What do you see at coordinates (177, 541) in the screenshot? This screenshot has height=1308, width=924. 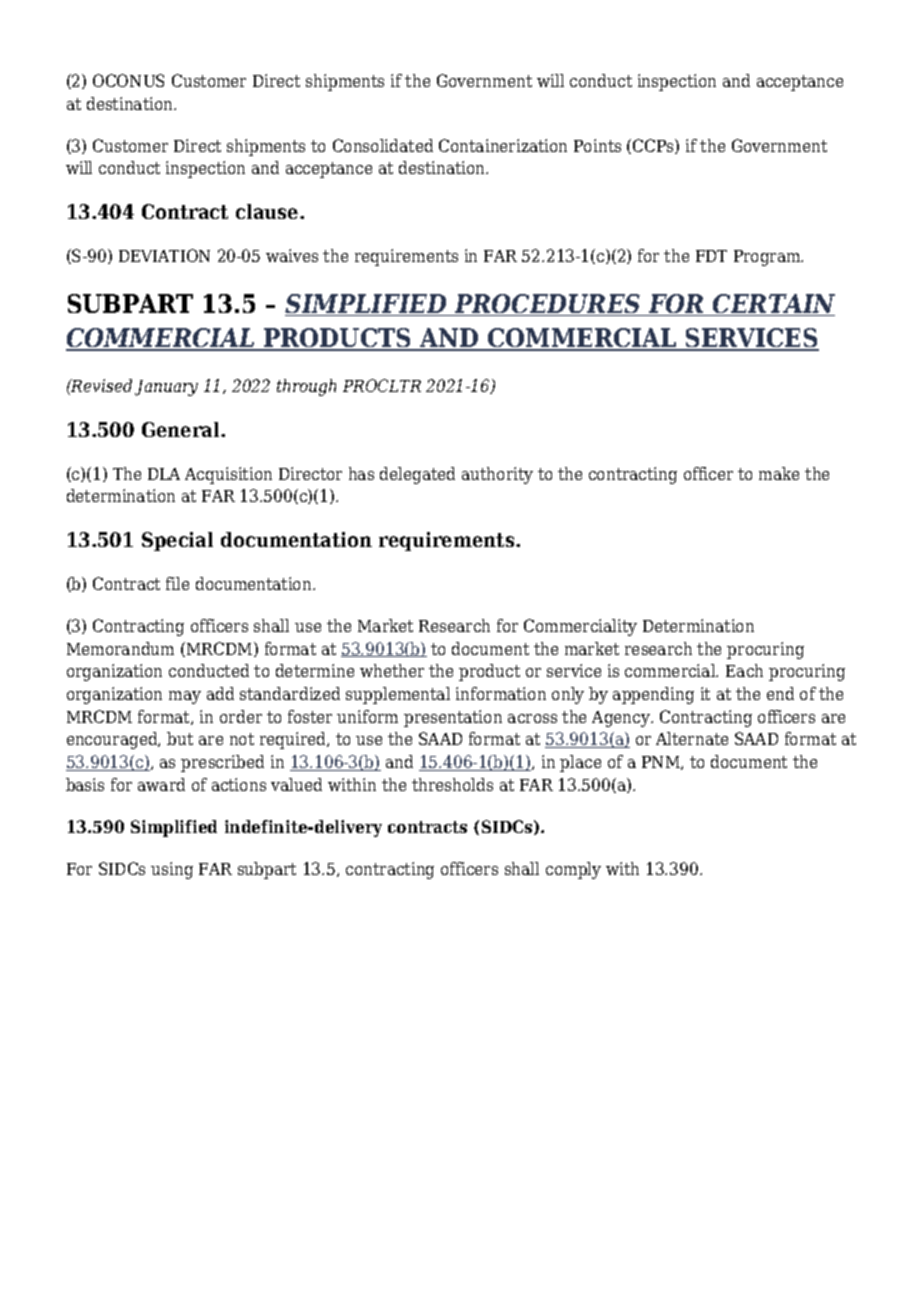 I see `Special` at bounding box center [177, 541].
